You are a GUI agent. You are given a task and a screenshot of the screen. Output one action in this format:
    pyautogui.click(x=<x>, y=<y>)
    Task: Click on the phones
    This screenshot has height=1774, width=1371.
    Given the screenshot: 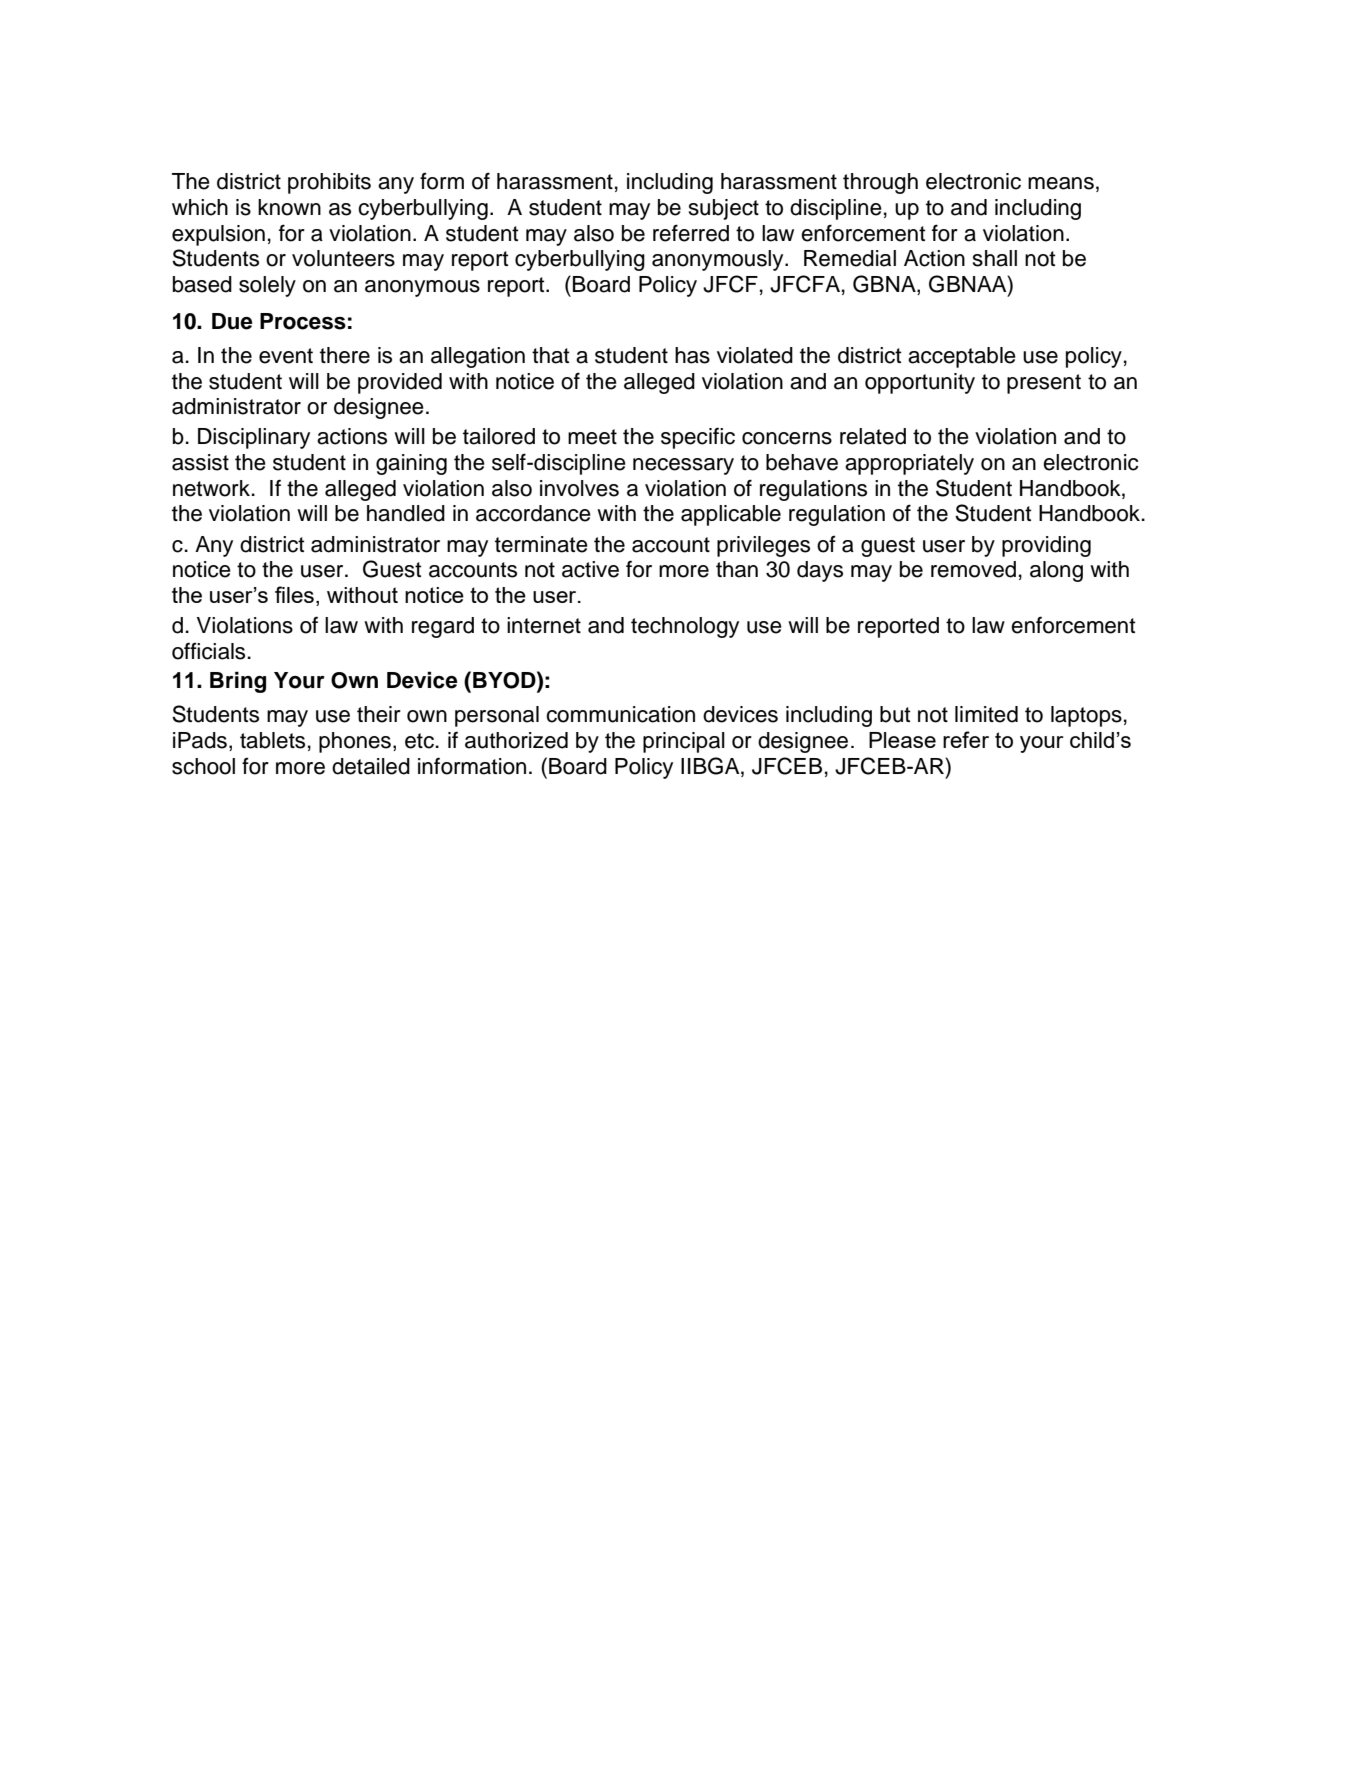 What is the action you would take?
    pyautogui.click(x=355, y=742)
